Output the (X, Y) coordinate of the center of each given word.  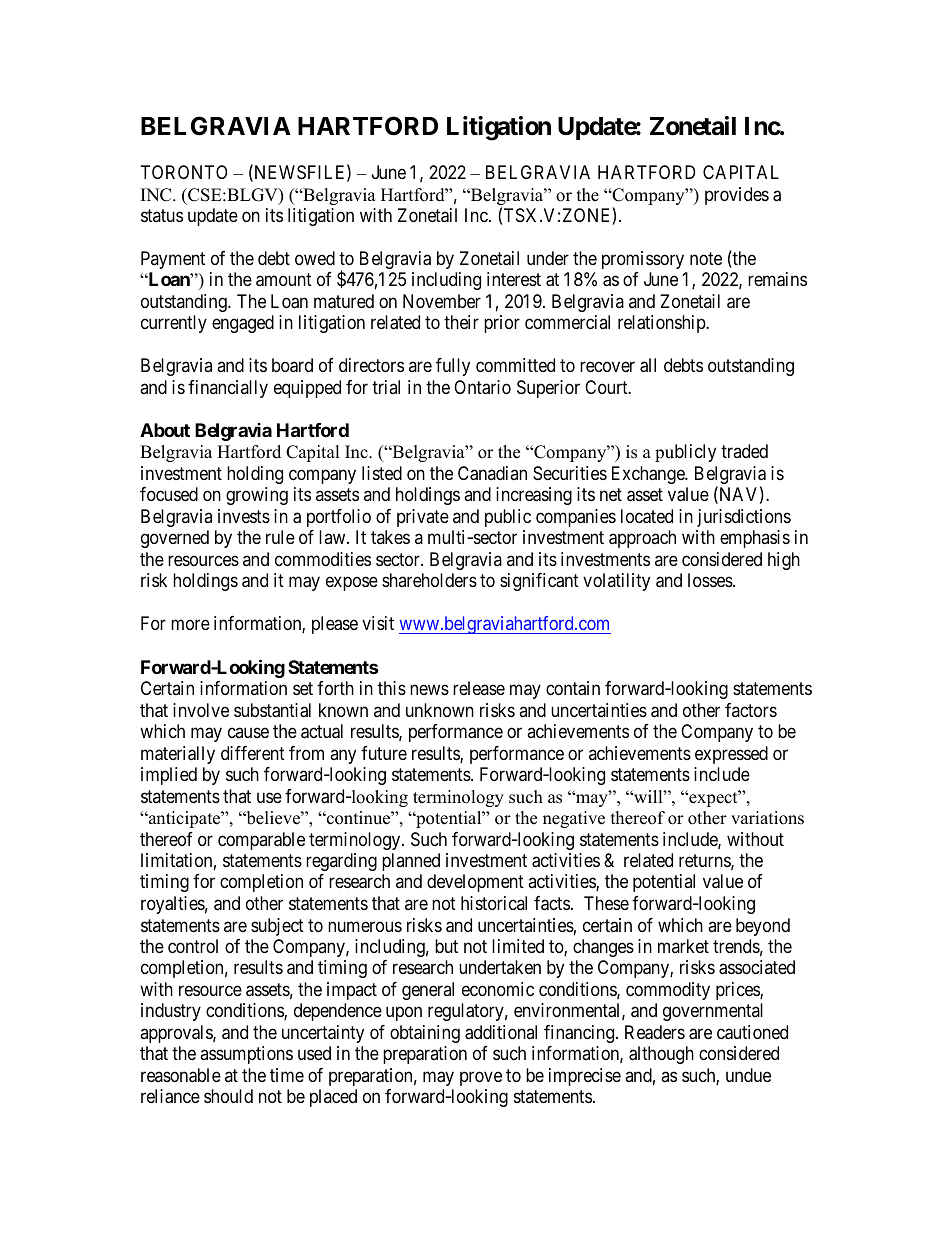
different (253, 753)
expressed (731, 755)
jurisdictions (744, 518)
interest (514, 279)
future (384, 753)
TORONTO (184, 172)
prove (481, 1078)
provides (737, 196)
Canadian (492, 473)
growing (257, 496)
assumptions (246, 1055)
